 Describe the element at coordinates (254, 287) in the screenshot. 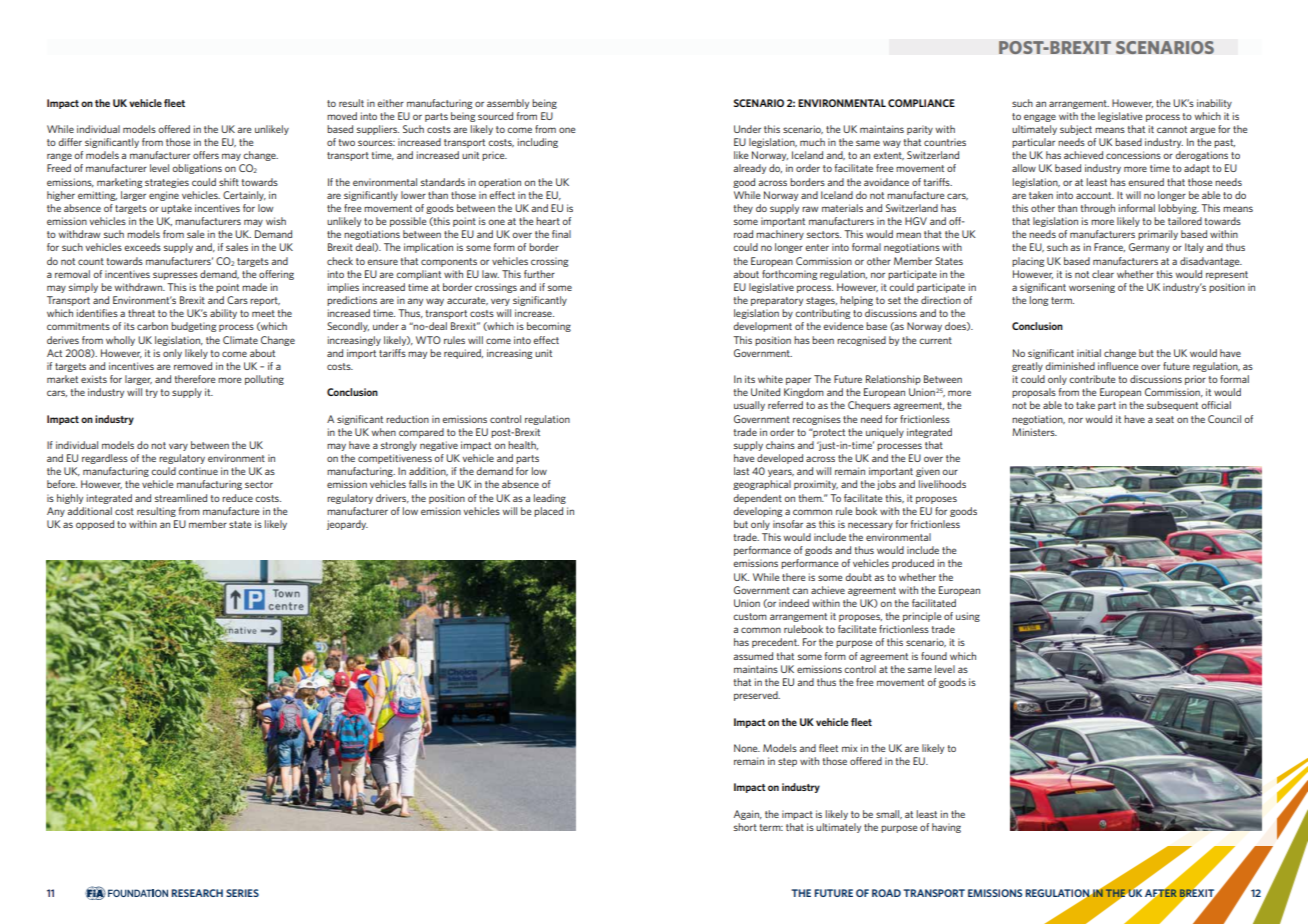

I see `made` at that location.
